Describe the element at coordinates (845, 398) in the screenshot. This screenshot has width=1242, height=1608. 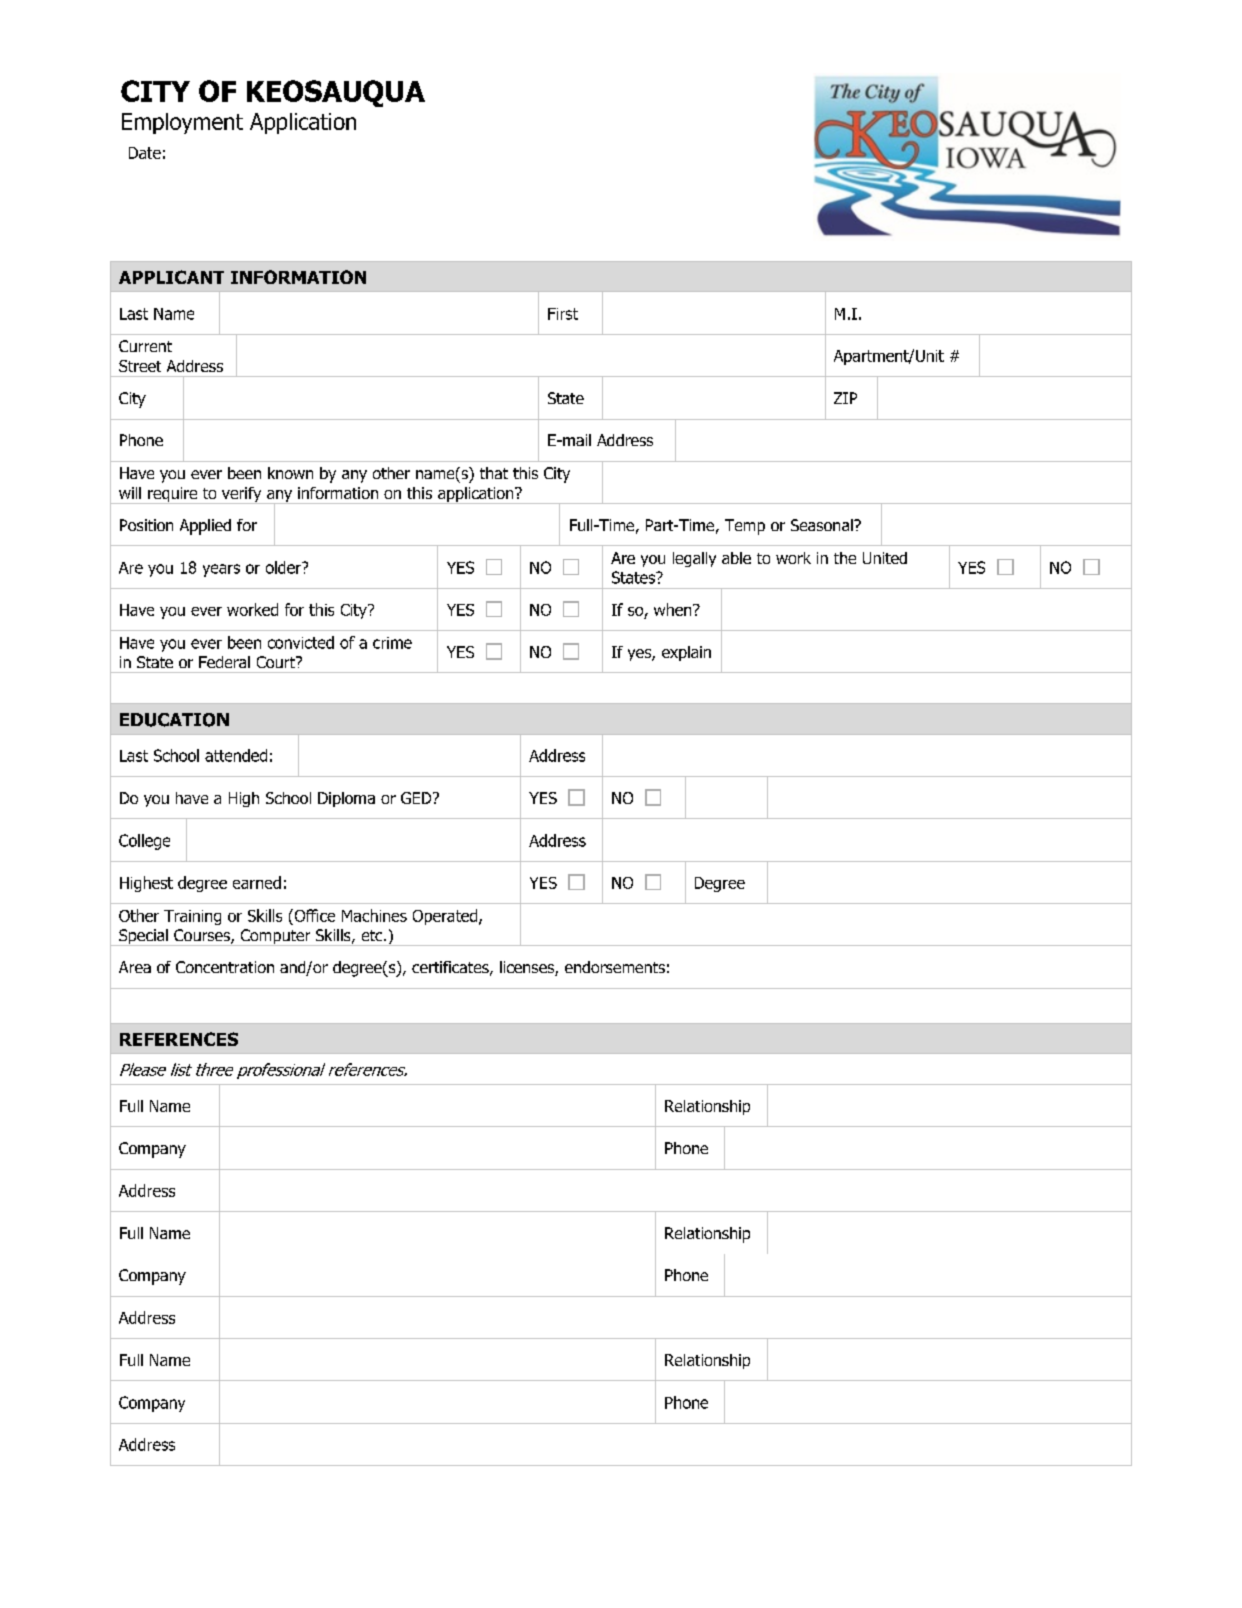
I see `ZIP` at that location.
